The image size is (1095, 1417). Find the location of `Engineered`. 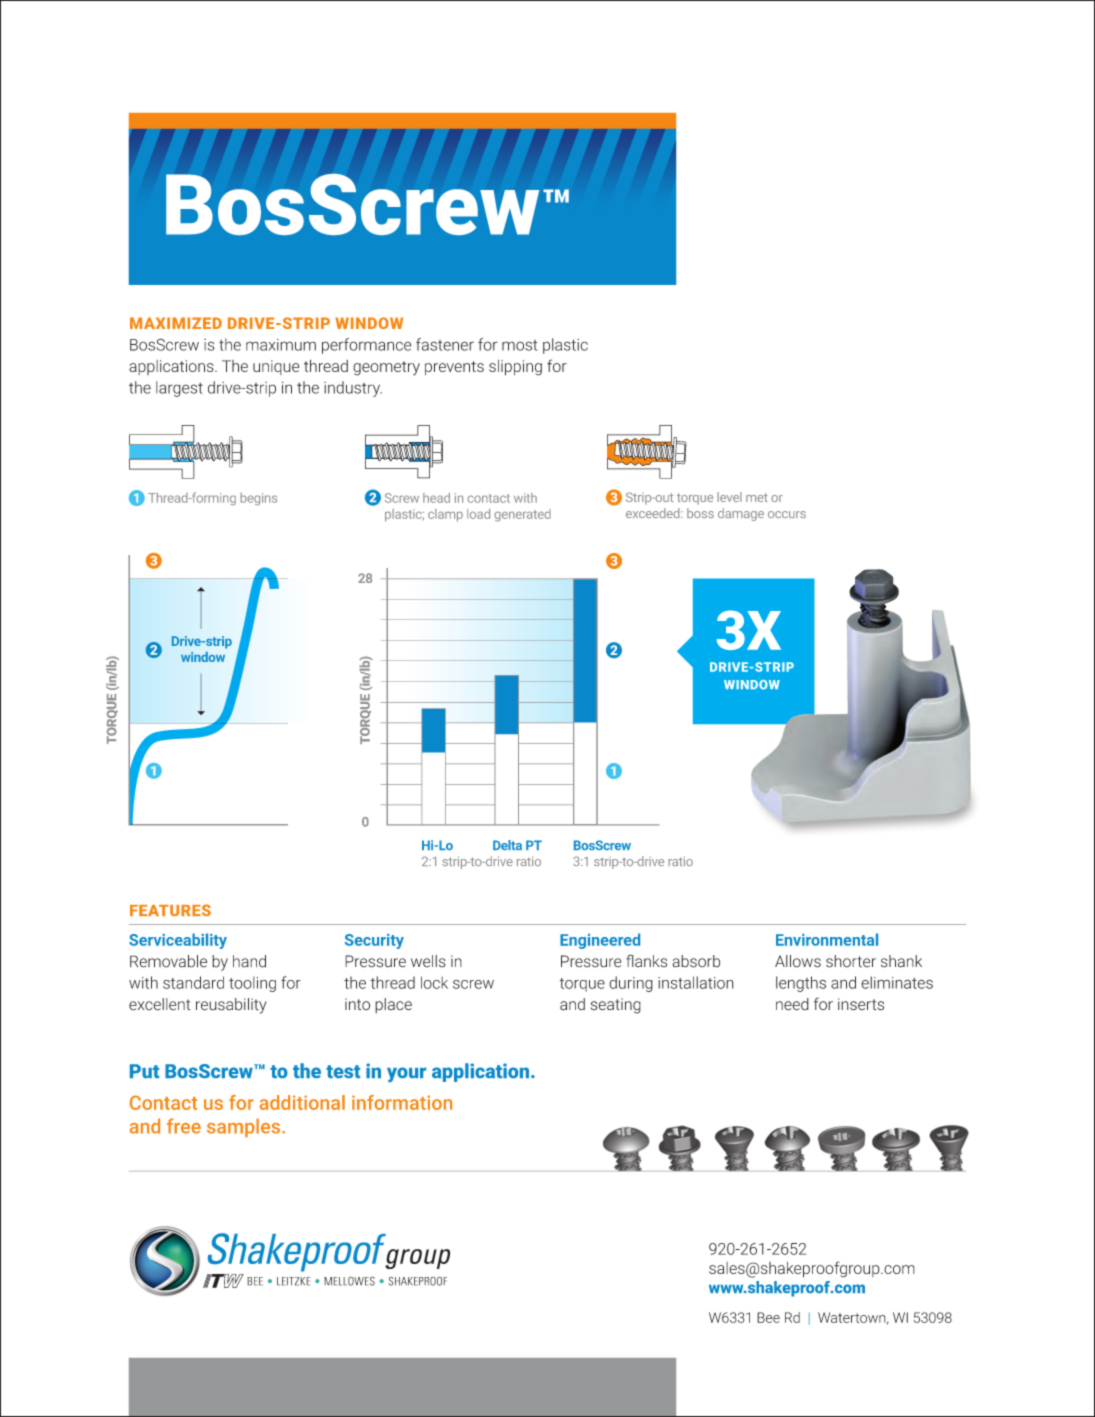

Engineered is located at coordinates (600, 941).
